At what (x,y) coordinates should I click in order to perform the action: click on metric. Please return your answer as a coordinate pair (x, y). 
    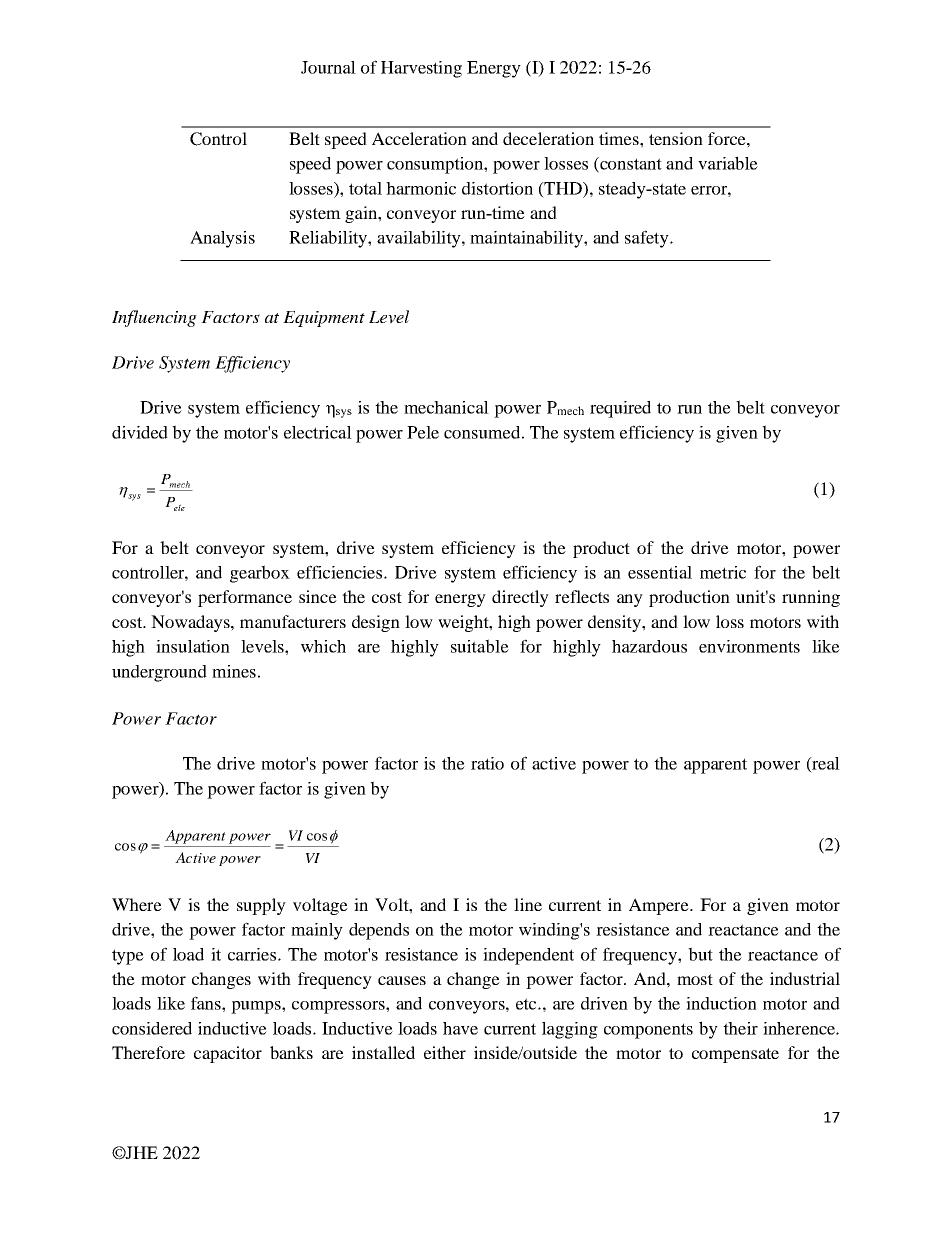
    Looking at the image, I should click on (723, 572).
